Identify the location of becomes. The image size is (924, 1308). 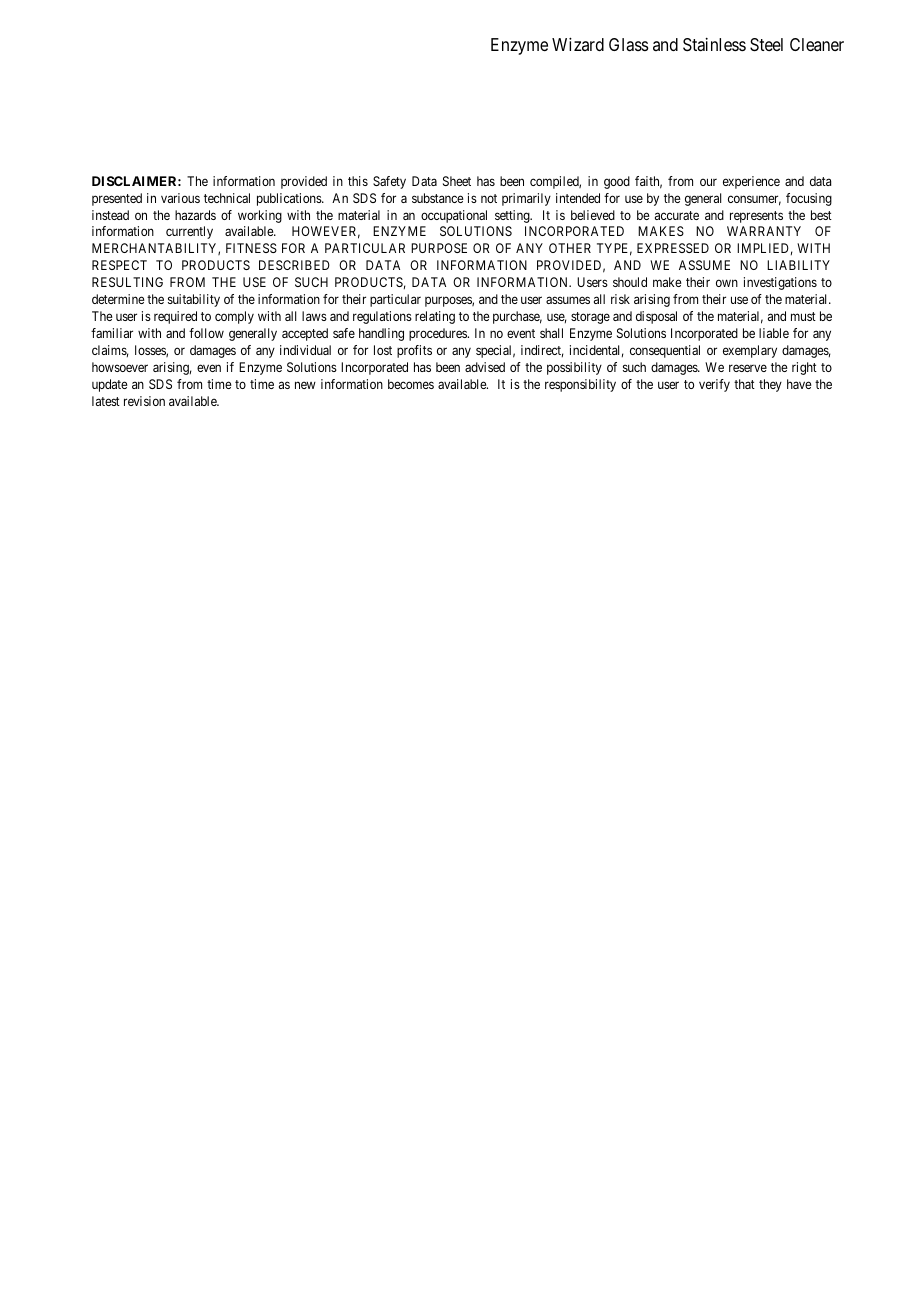
(411, 384).
